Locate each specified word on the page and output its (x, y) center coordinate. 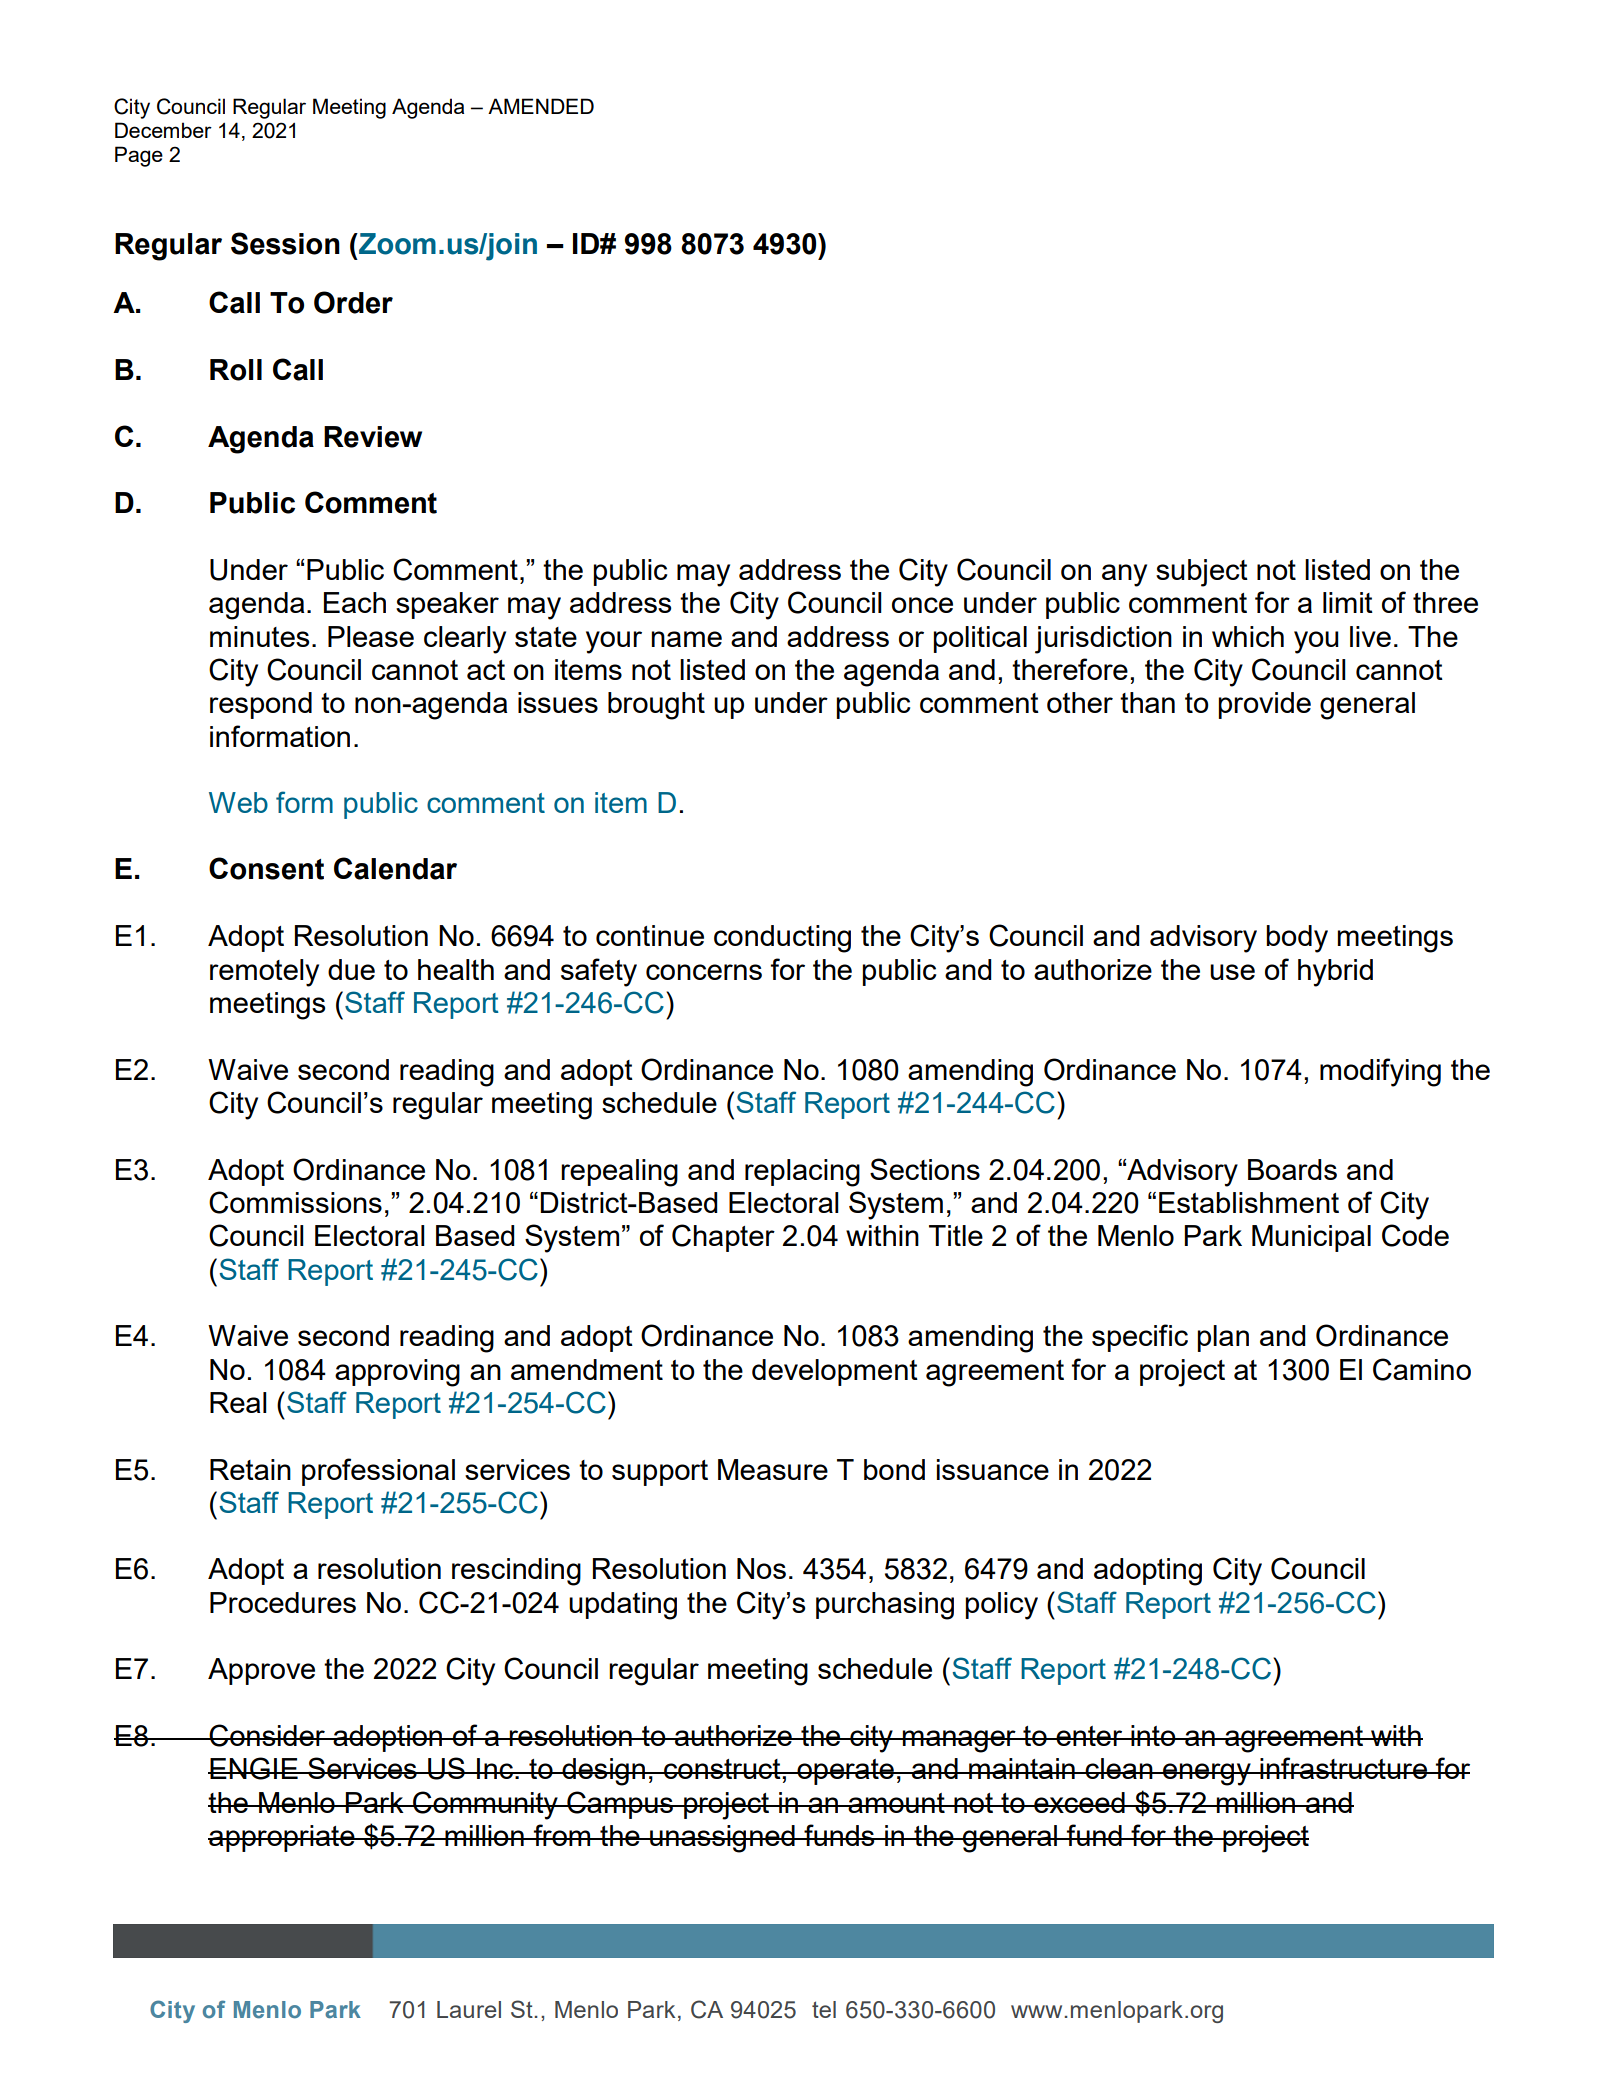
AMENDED (541, 106)
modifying (1380, 1072)
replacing (802, 1173)
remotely (264, 973)
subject (1202, 573)
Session (285, 243)
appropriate (282, 1838)
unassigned (722, 1839)
